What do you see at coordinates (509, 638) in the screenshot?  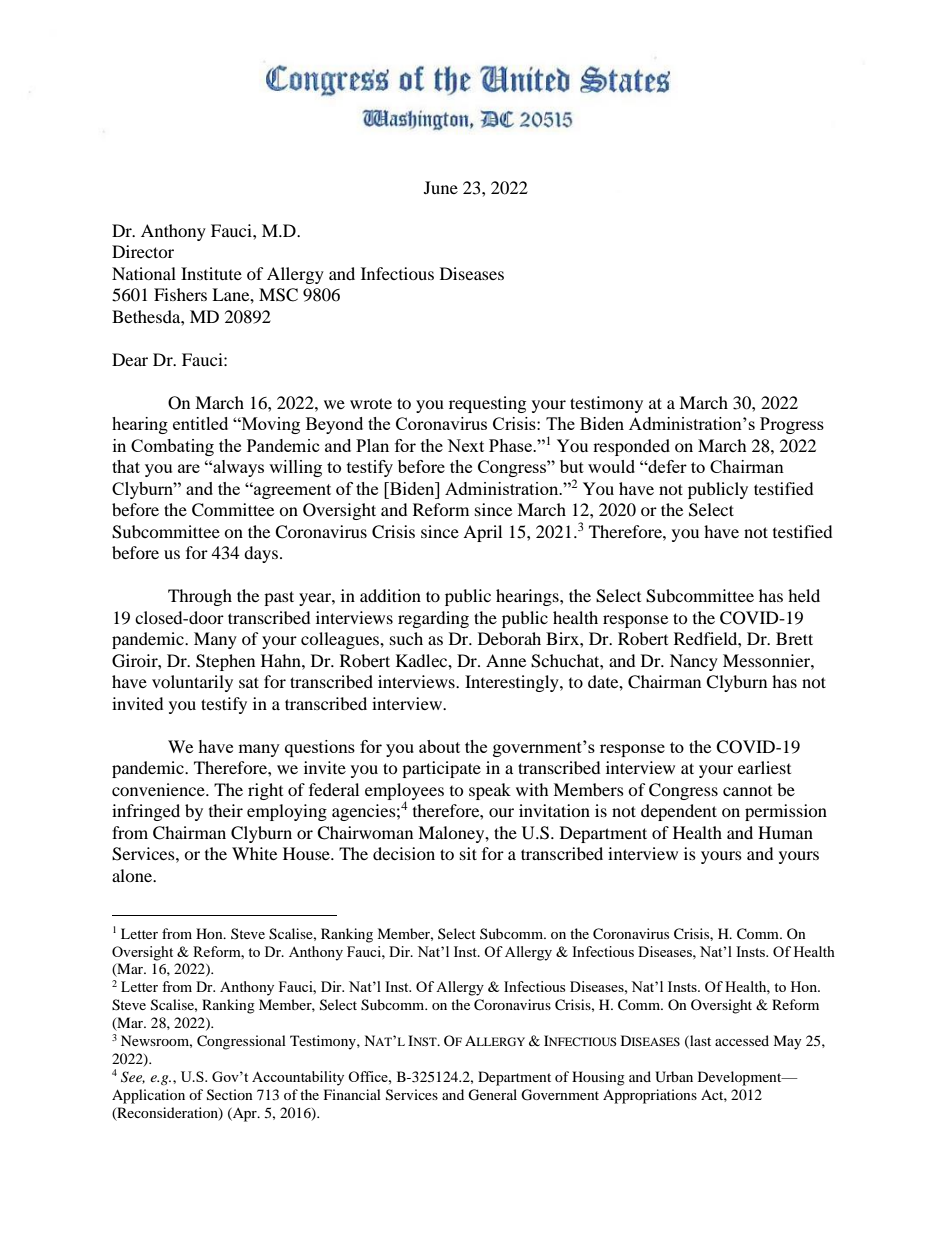 I see `Deborah` at bounding box center [509, 638].
